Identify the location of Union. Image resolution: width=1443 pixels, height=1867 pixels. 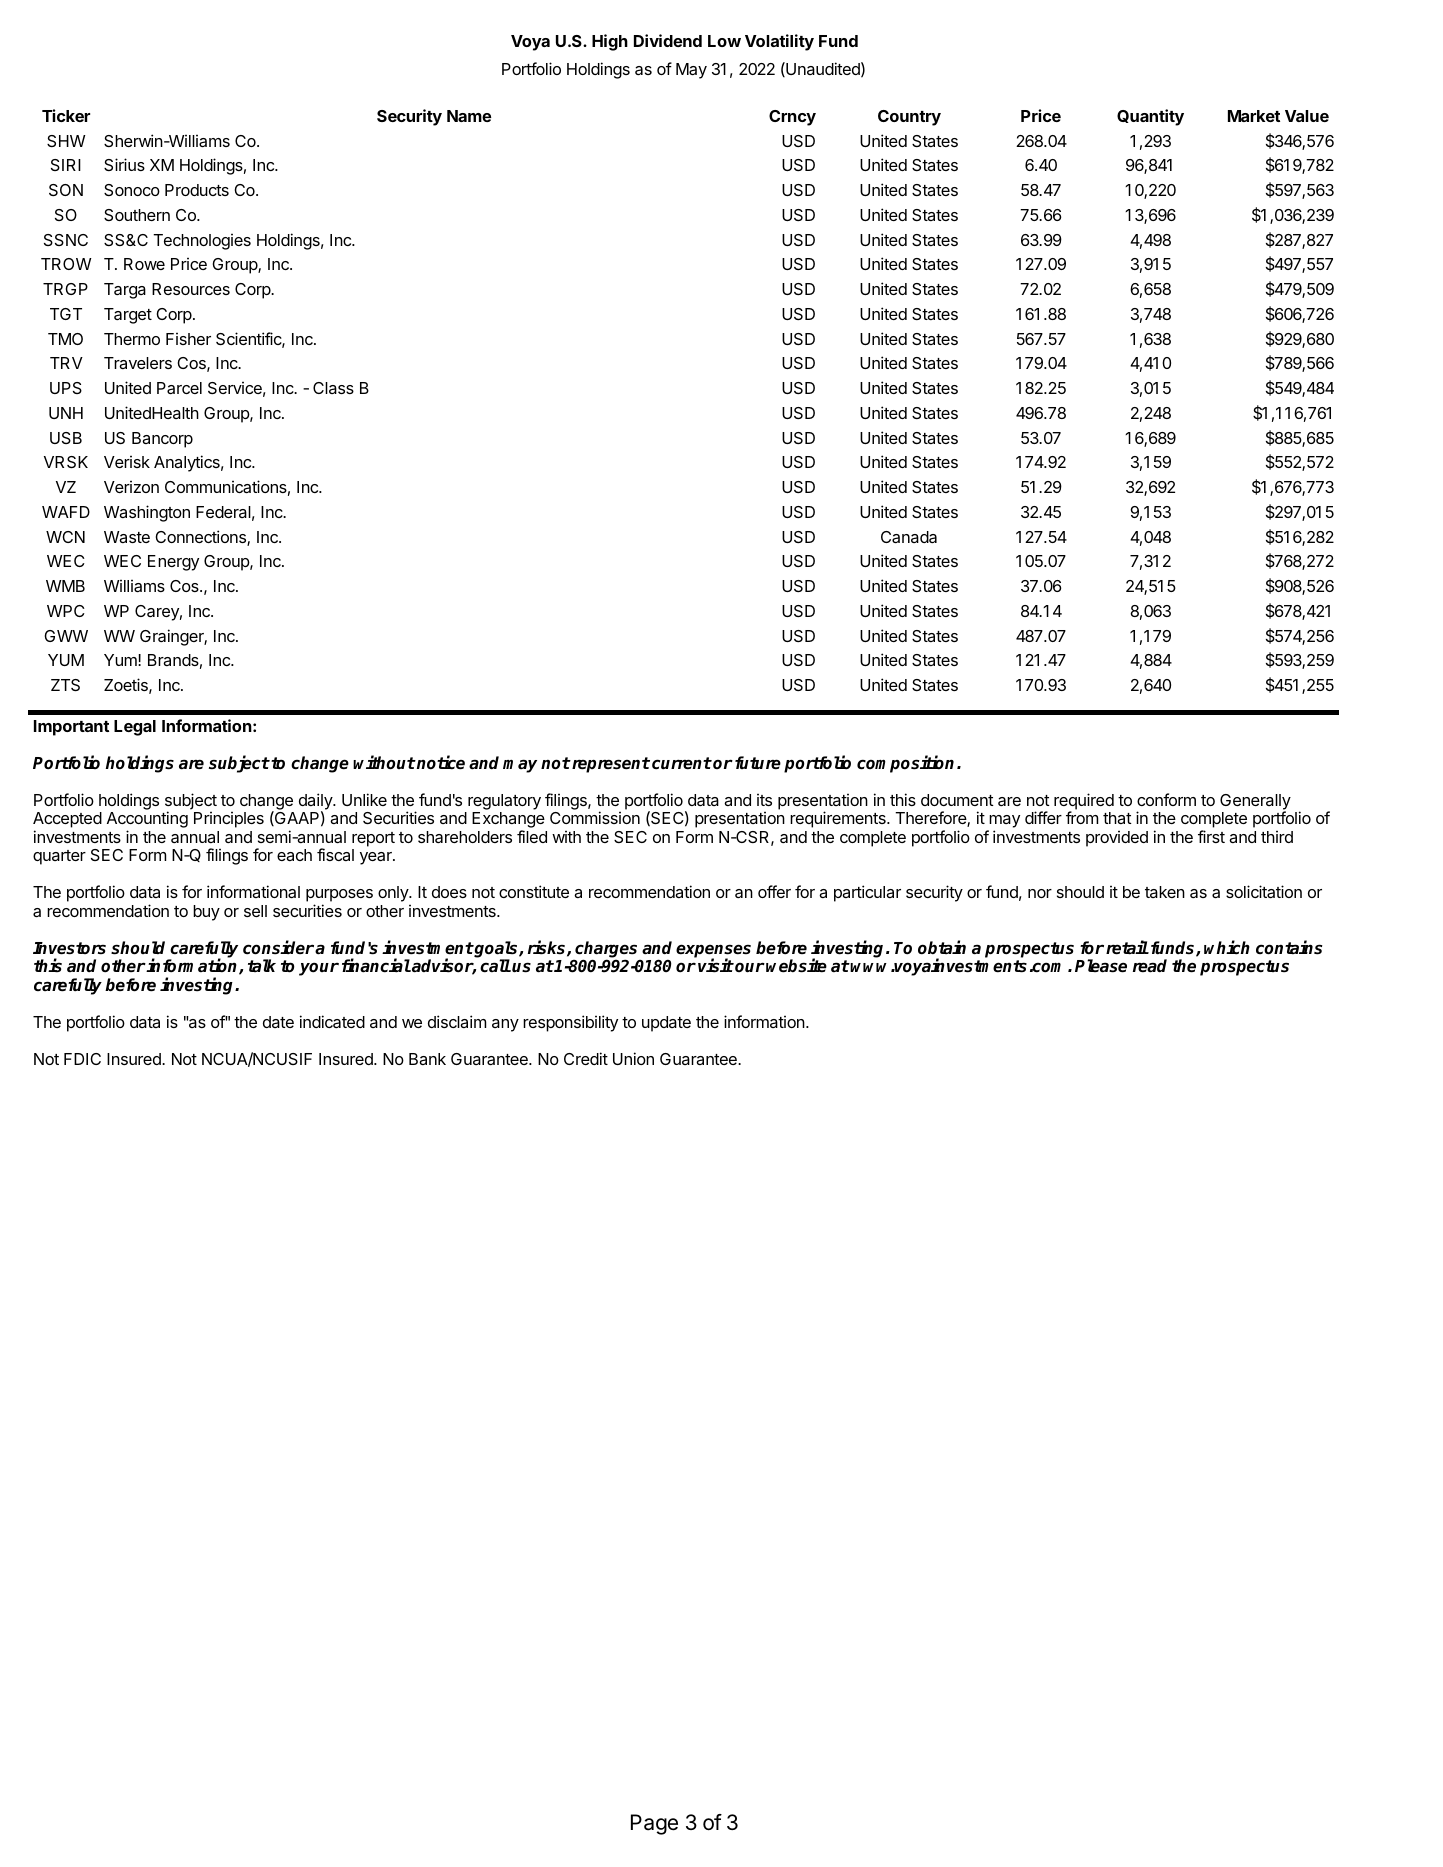
(633, 1058).
